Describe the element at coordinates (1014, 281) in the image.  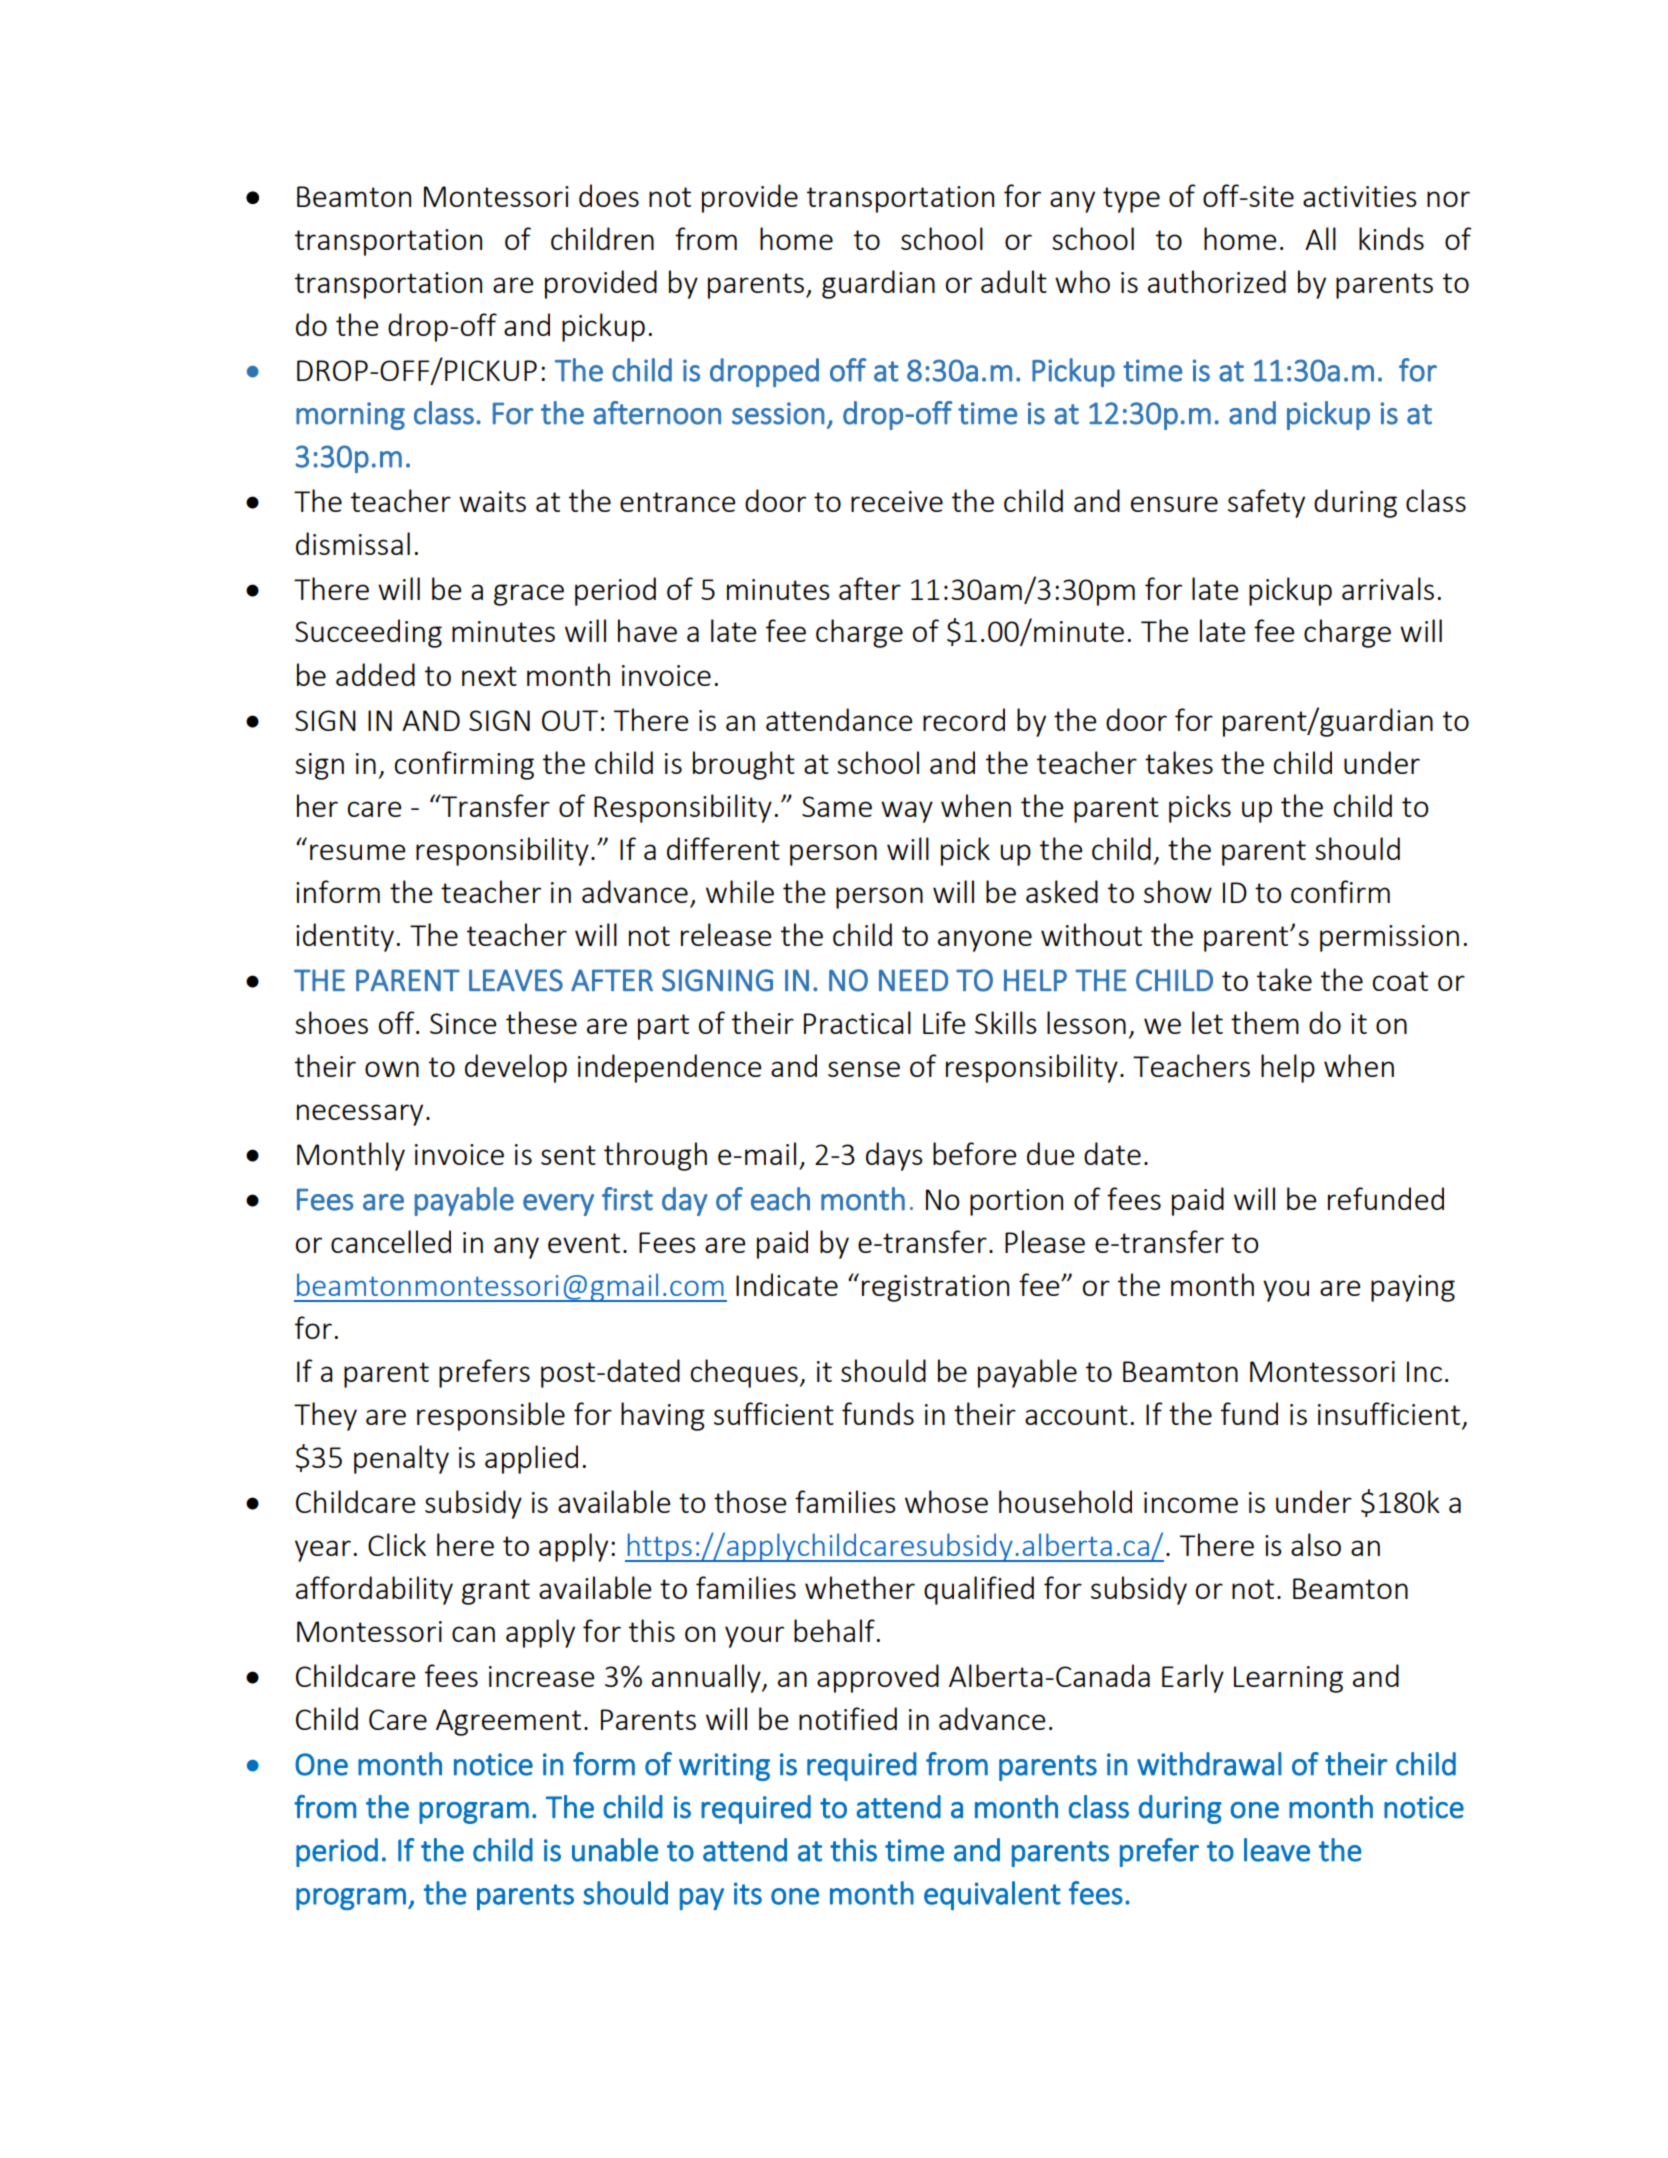
I see `adult` at that location.
